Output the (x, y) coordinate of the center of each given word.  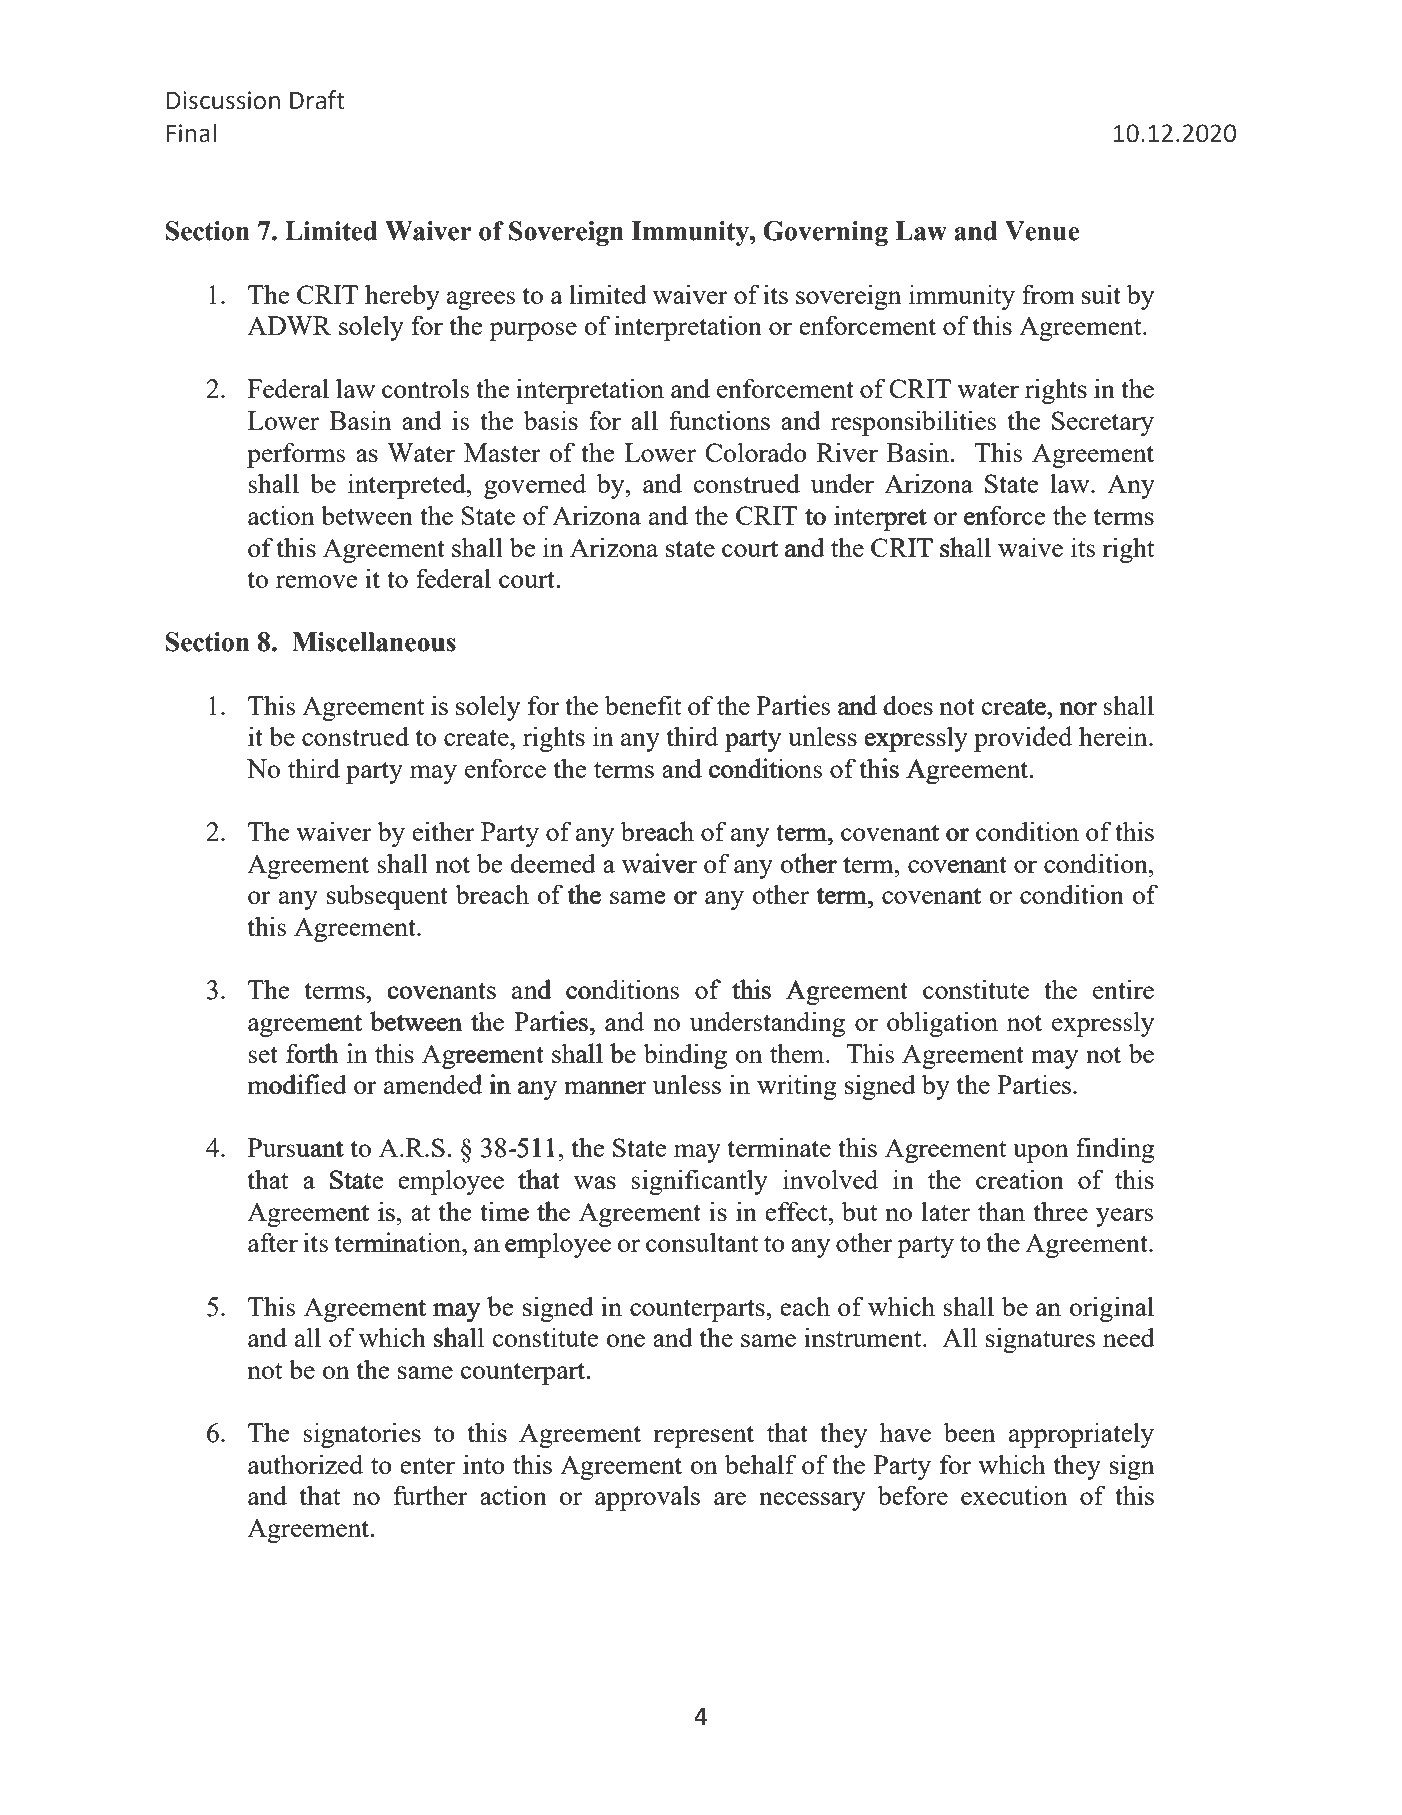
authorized (305, 1464)
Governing (825, 233)
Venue (1042, 231)
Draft (317, 100)
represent (703, 1437)
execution (1014, 1495)
